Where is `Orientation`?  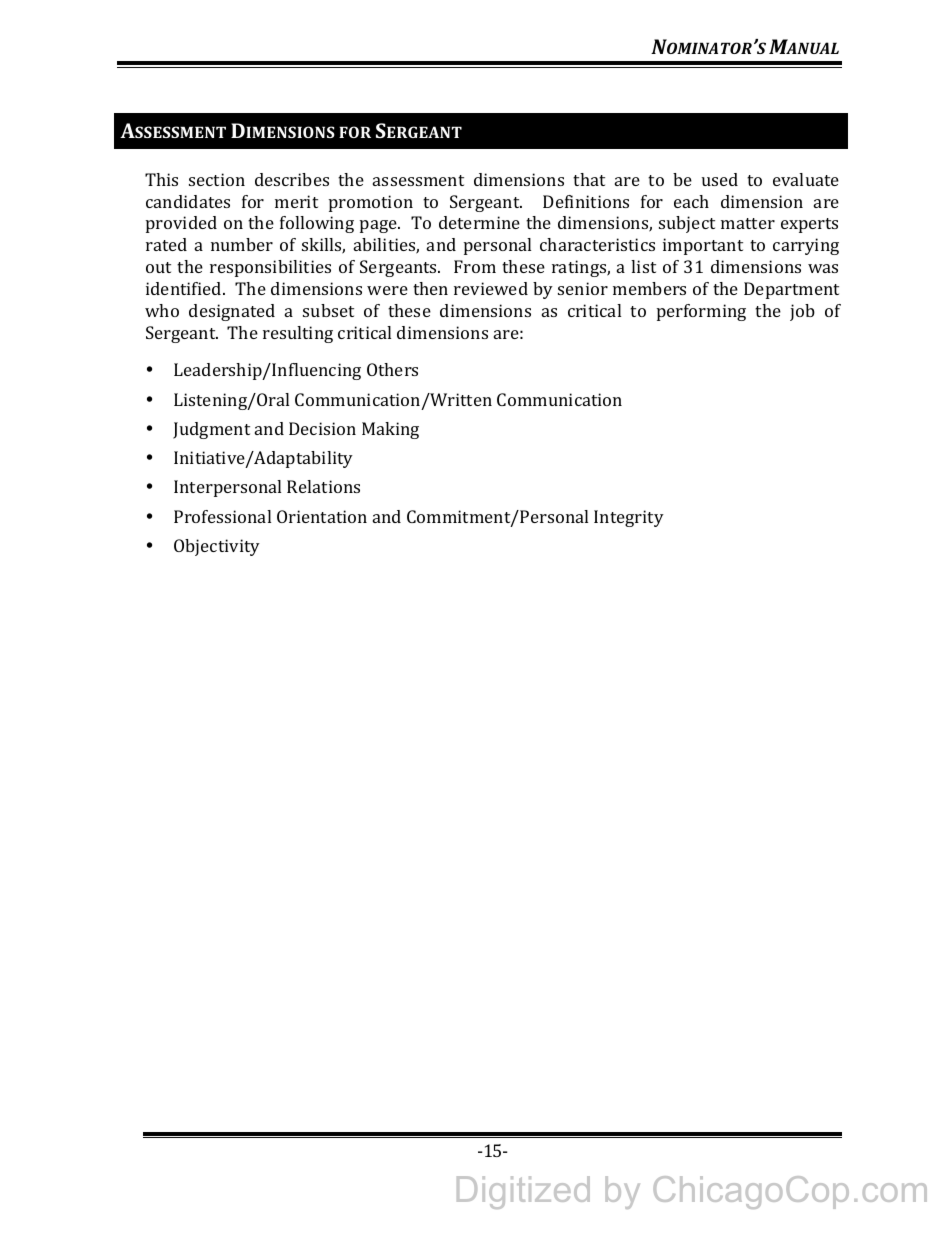 Orientation is located at coordinates (322, 516).
